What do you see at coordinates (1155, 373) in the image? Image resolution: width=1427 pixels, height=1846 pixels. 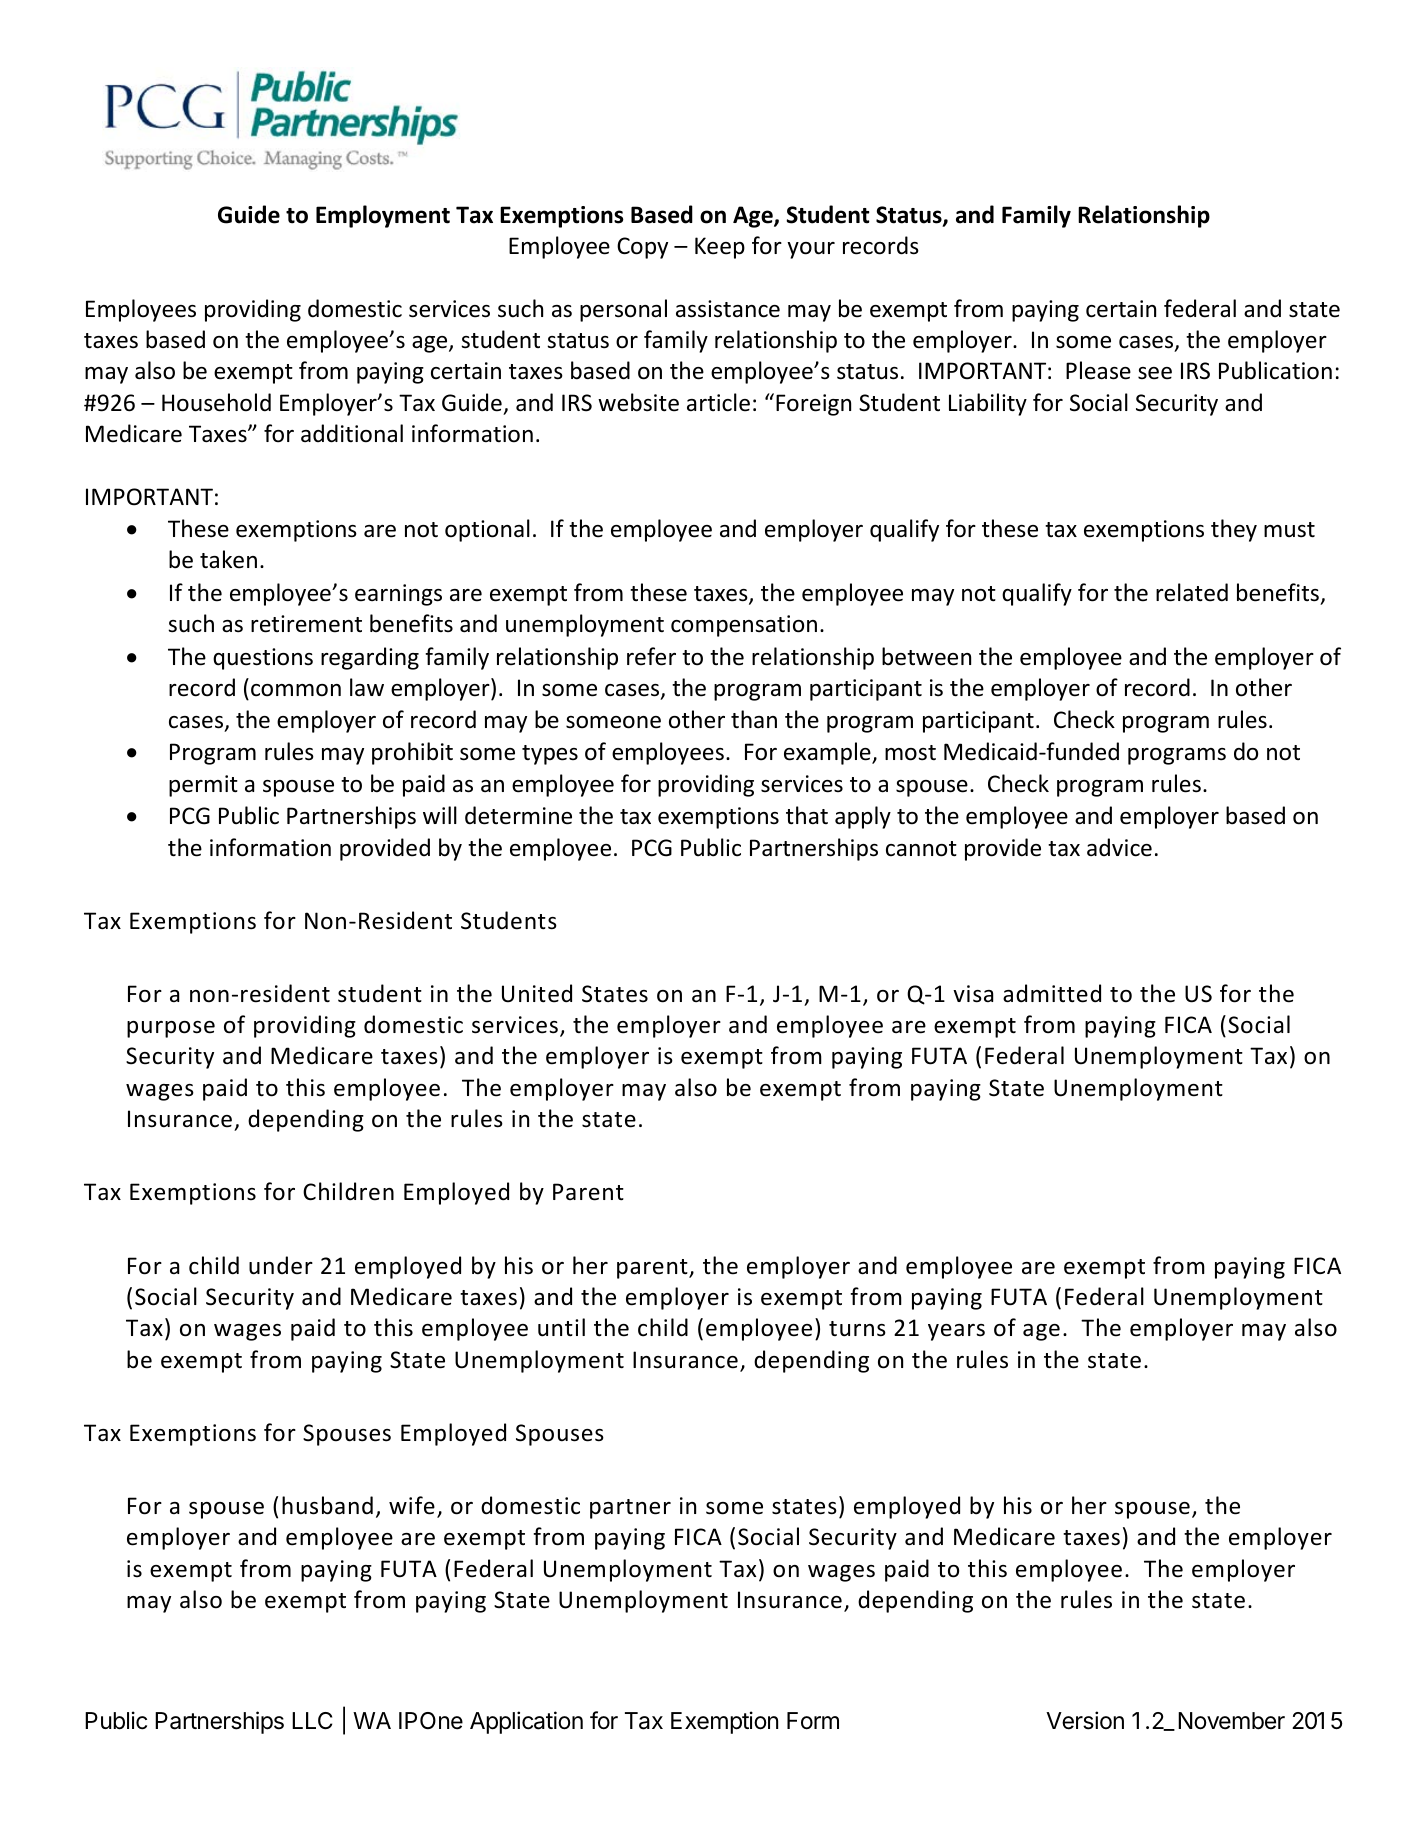 I see `see` at bounding box center [1155, 373].
